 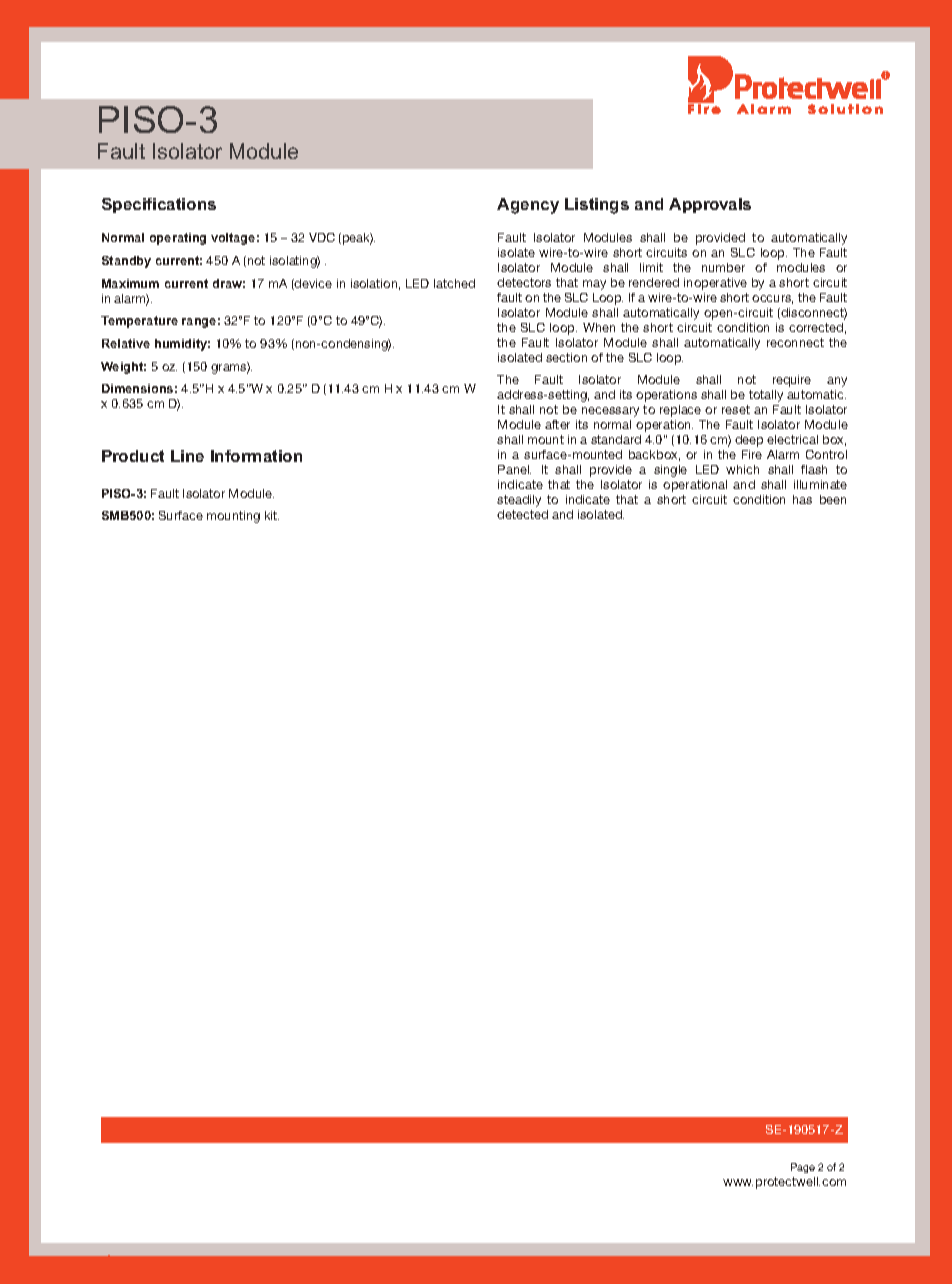 What do you see at coordinates (272, 515) in the screenshot?
I see `kit` at bounding box center [272, 515].
